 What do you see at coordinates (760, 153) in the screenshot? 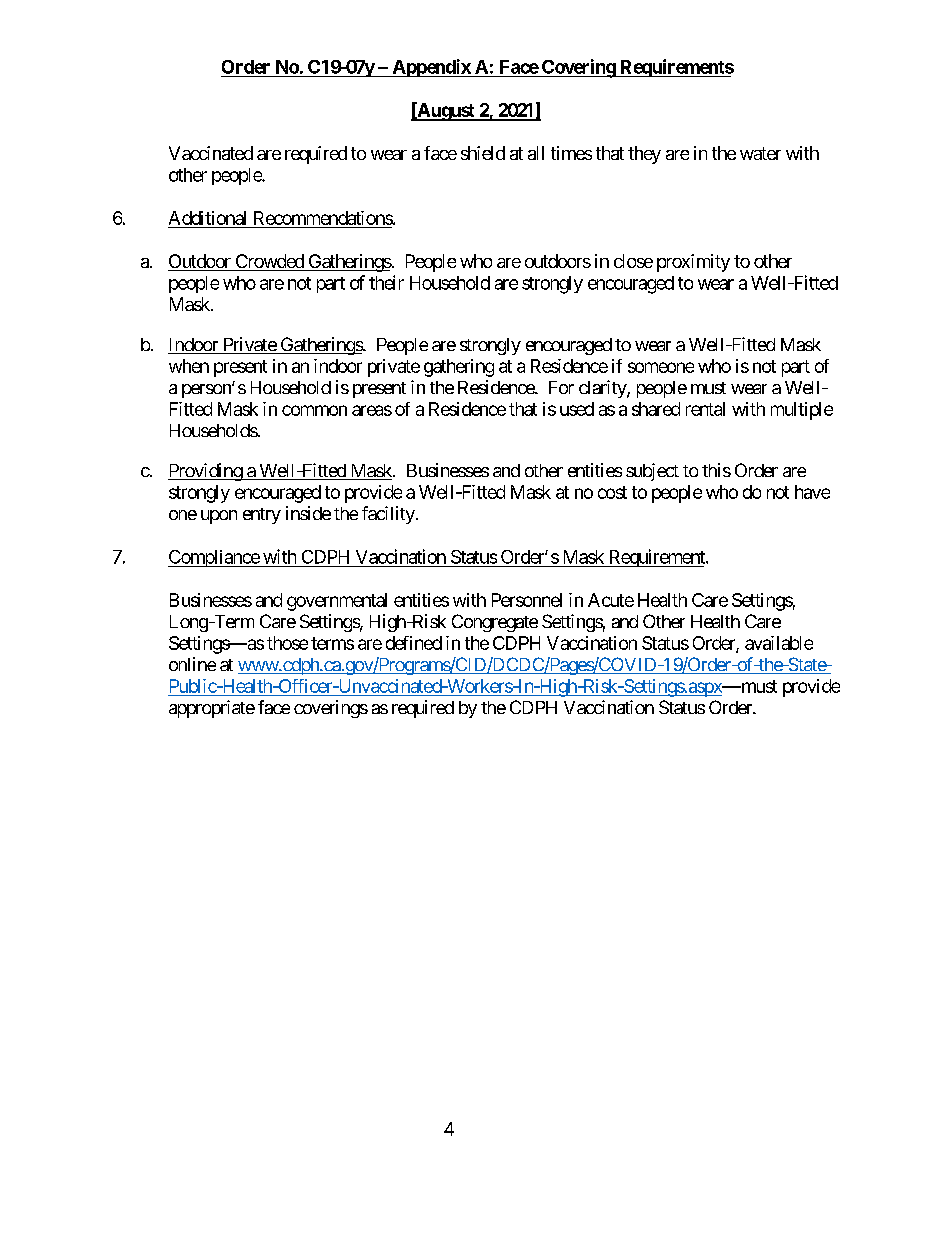
I see `water` at bounding box center [760, 153].
